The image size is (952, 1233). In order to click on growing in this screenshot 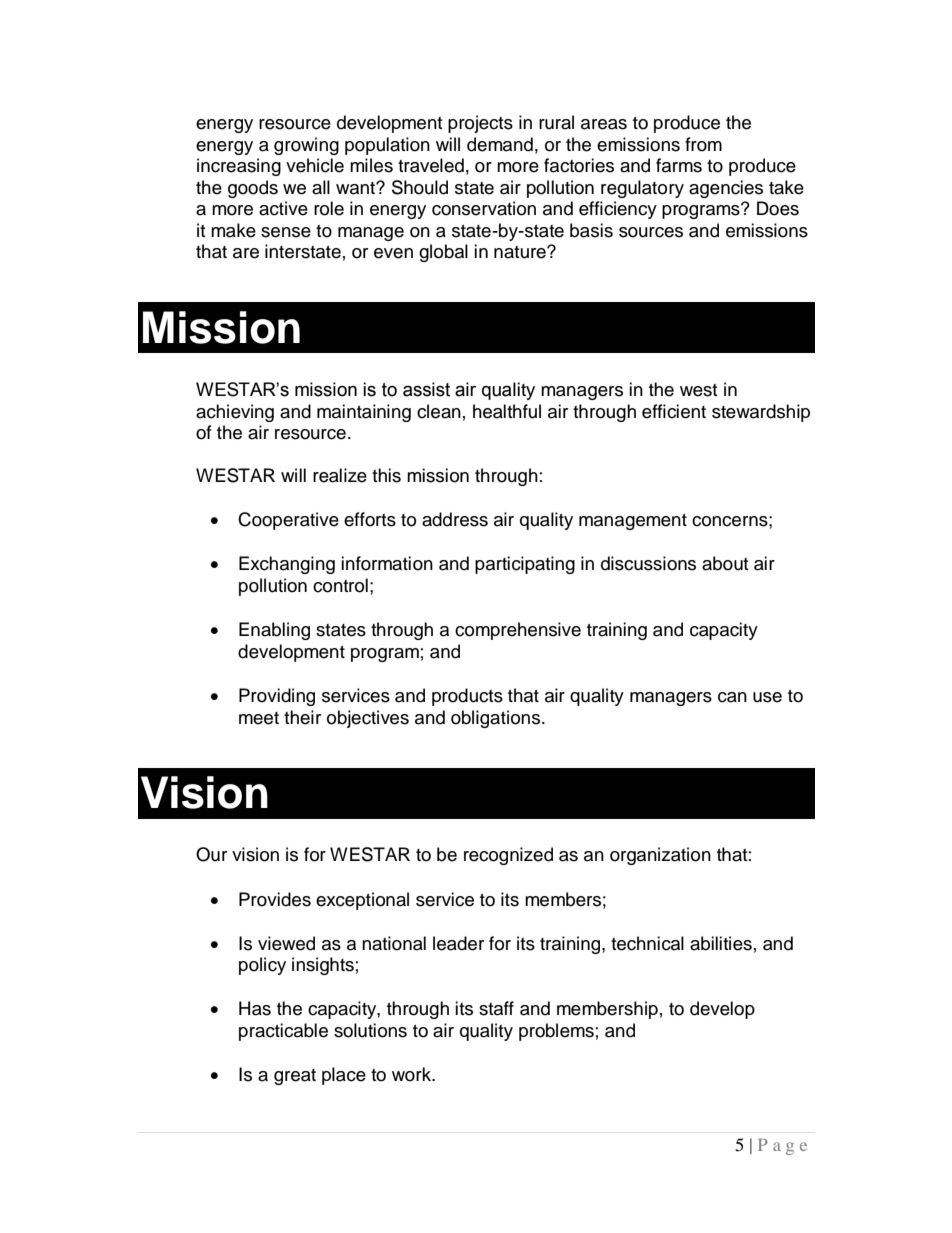, I will do `click(306, 146)`.
